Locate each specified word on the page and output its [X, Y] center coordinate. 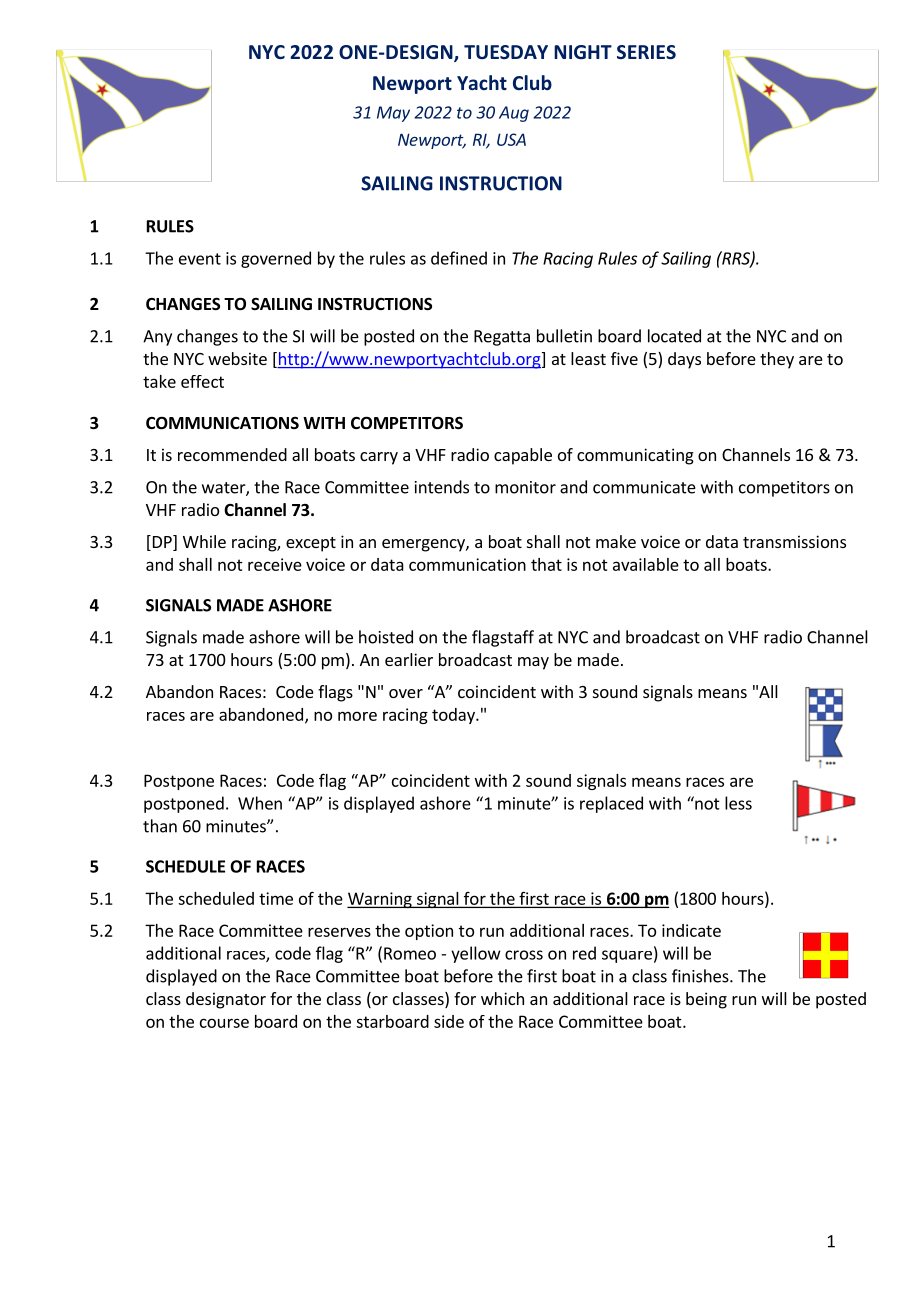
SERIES [646, 52]
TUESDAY [506, 52]
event [200, 259]
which [502, 998]
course [224, 1023]
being [706, 1000]
